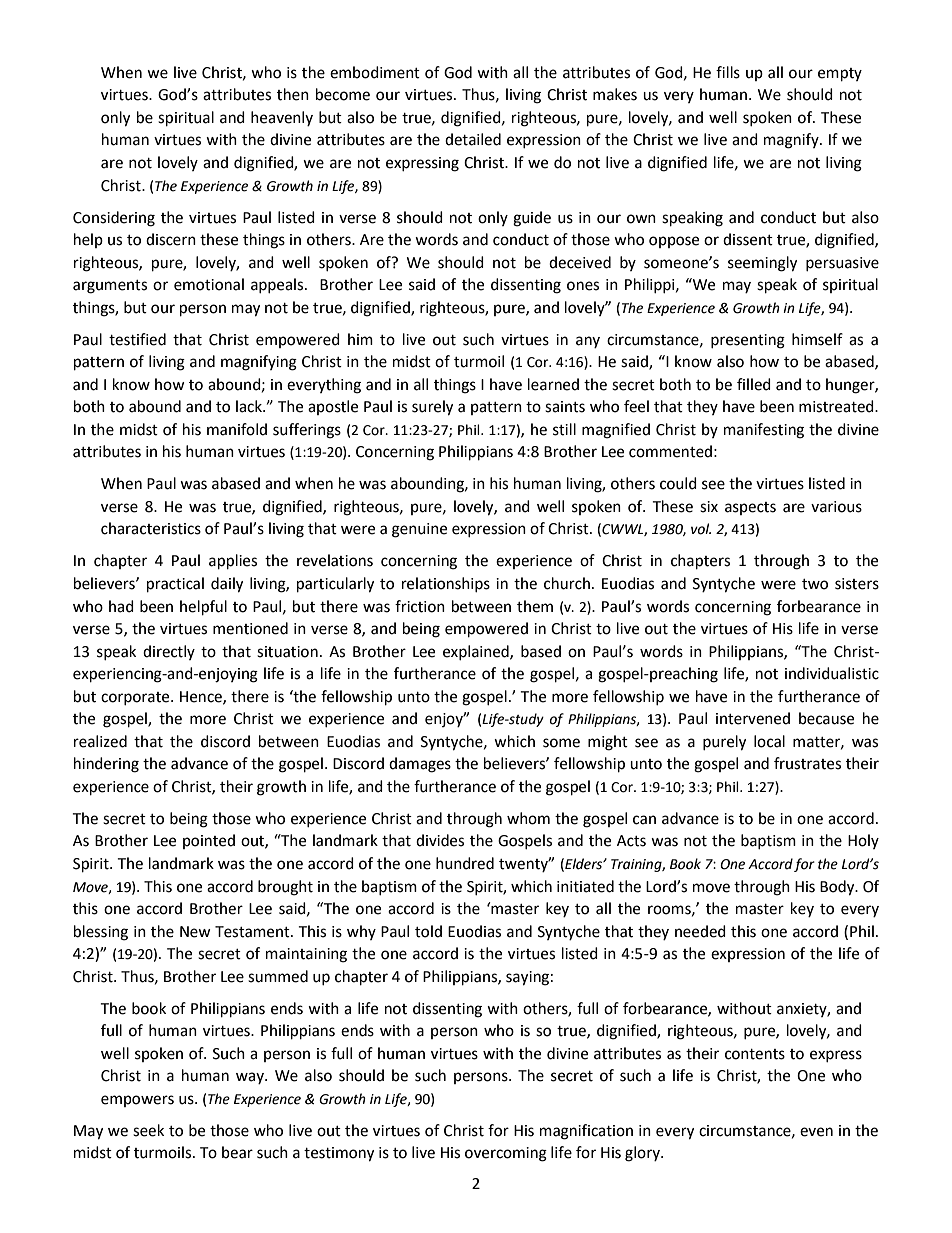  Describe the element at coordinates (535, 606) in the screenshot. I see `them` at that location.
